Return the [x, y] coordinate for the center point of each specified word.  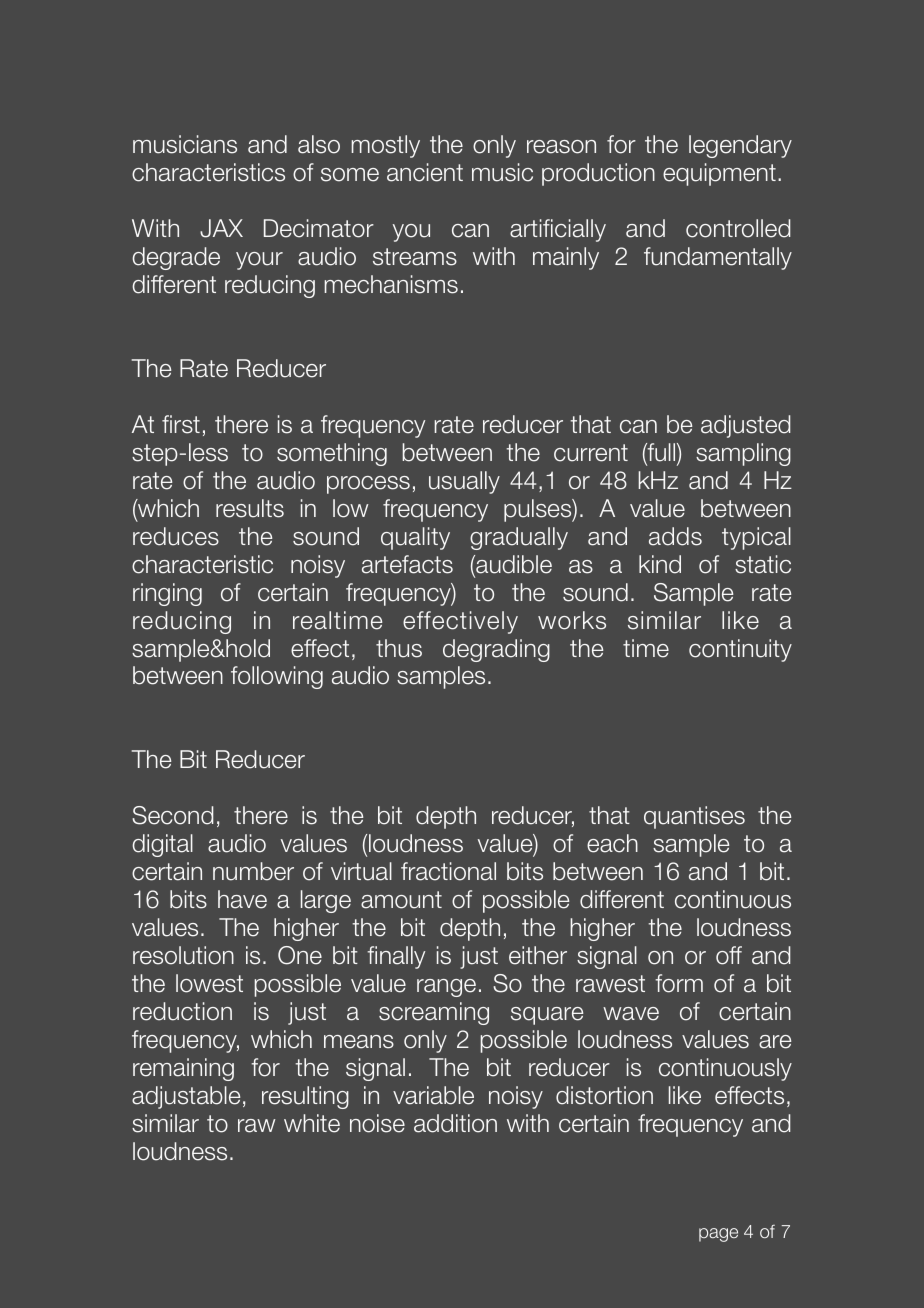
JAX [221, 228]
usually [464, 482]
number [253, 871]
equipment [719, 174]
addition [455, 1123]
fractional [448, 871]
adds [675, 536]
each [612, 843]
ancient [425, 172]
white [312, 1123]
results [250, 508]
